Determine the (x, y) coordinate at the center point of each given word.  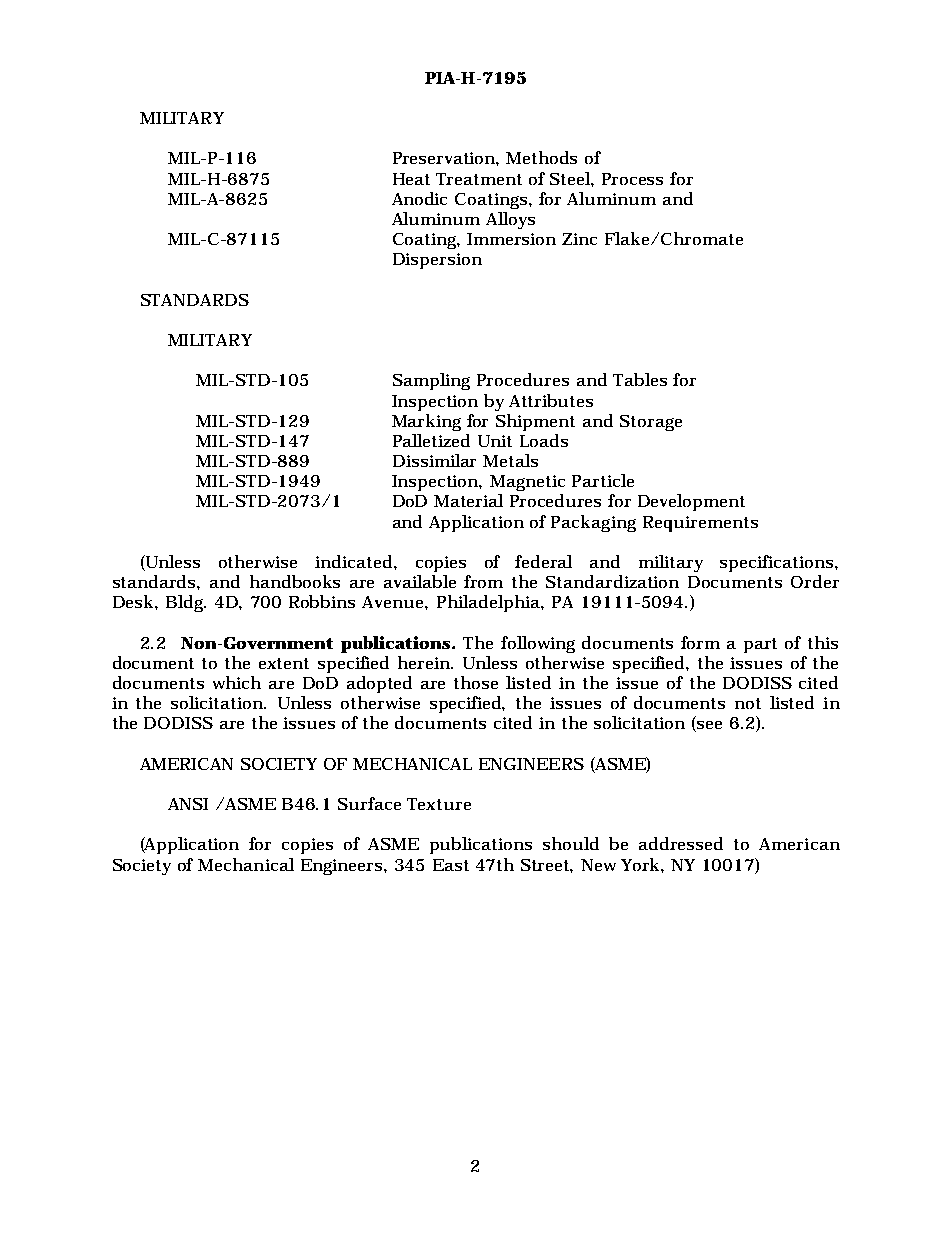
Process (632, 179)
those (476, 682)
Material (468, 500)
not (748, 703)
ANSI (188, 804)
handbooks (295, 581)
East (451, 865)
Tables (640, 379)
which (237, 682)
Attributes (551, 400)
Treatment (479, 179)
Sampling (431, 381)
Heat (411, 179)
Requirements (700, 524)
